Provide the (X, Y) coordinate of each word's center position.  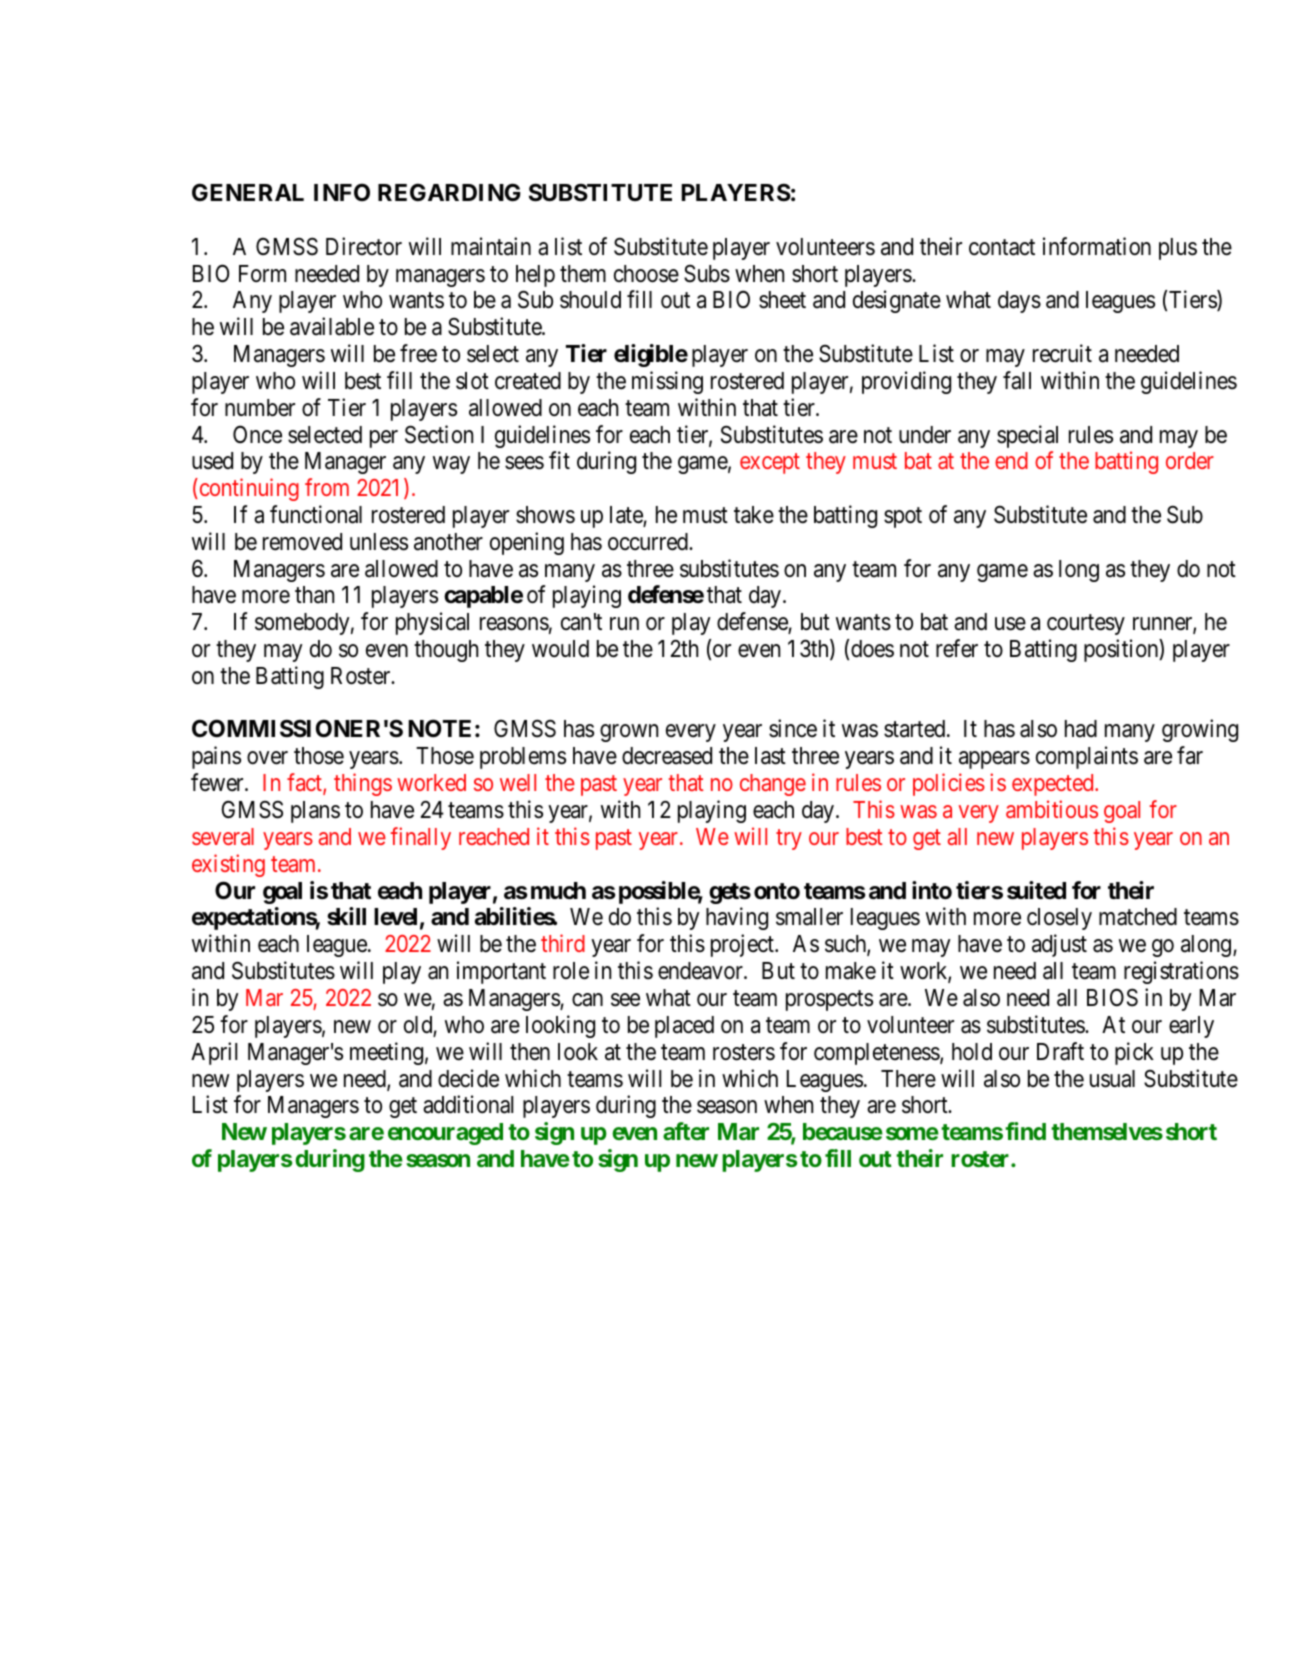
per (384, 439)
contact (1002, 247)
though (446, 651)
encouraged (445, 1134)
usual (1112, 1079)
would (560, 649)
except (770, 464)
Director (364, 246)
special (1027, 436)
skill (346, 916)
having (737, 918)
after (686, 1131)
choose (646, 274)
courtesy (1086, 625)
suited (1036, 890)
